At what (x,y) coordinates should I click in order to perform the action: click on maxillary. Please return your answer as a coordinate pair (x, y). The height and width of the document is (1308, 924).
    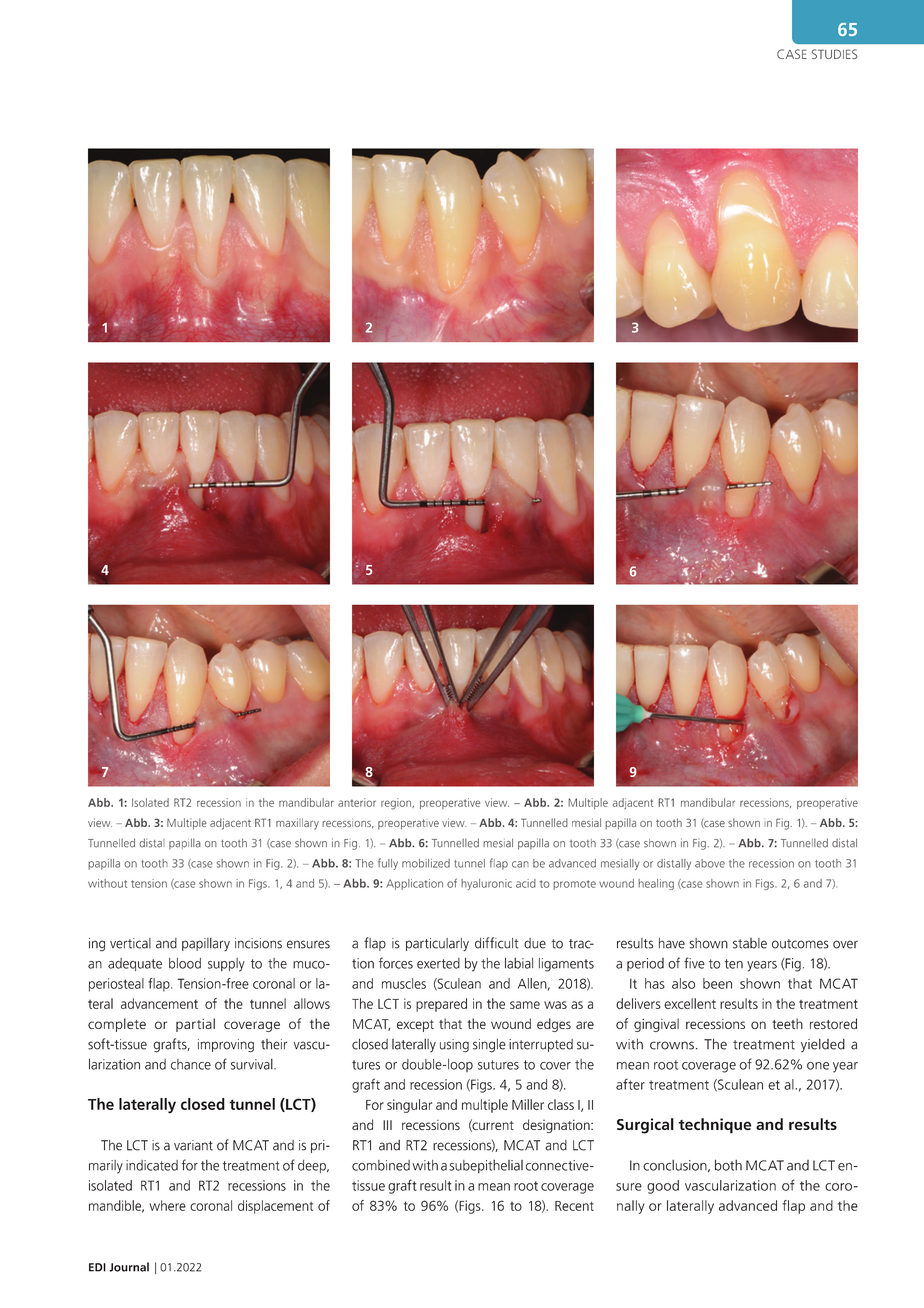
    Looking at the image, I should click on (297, 824).
